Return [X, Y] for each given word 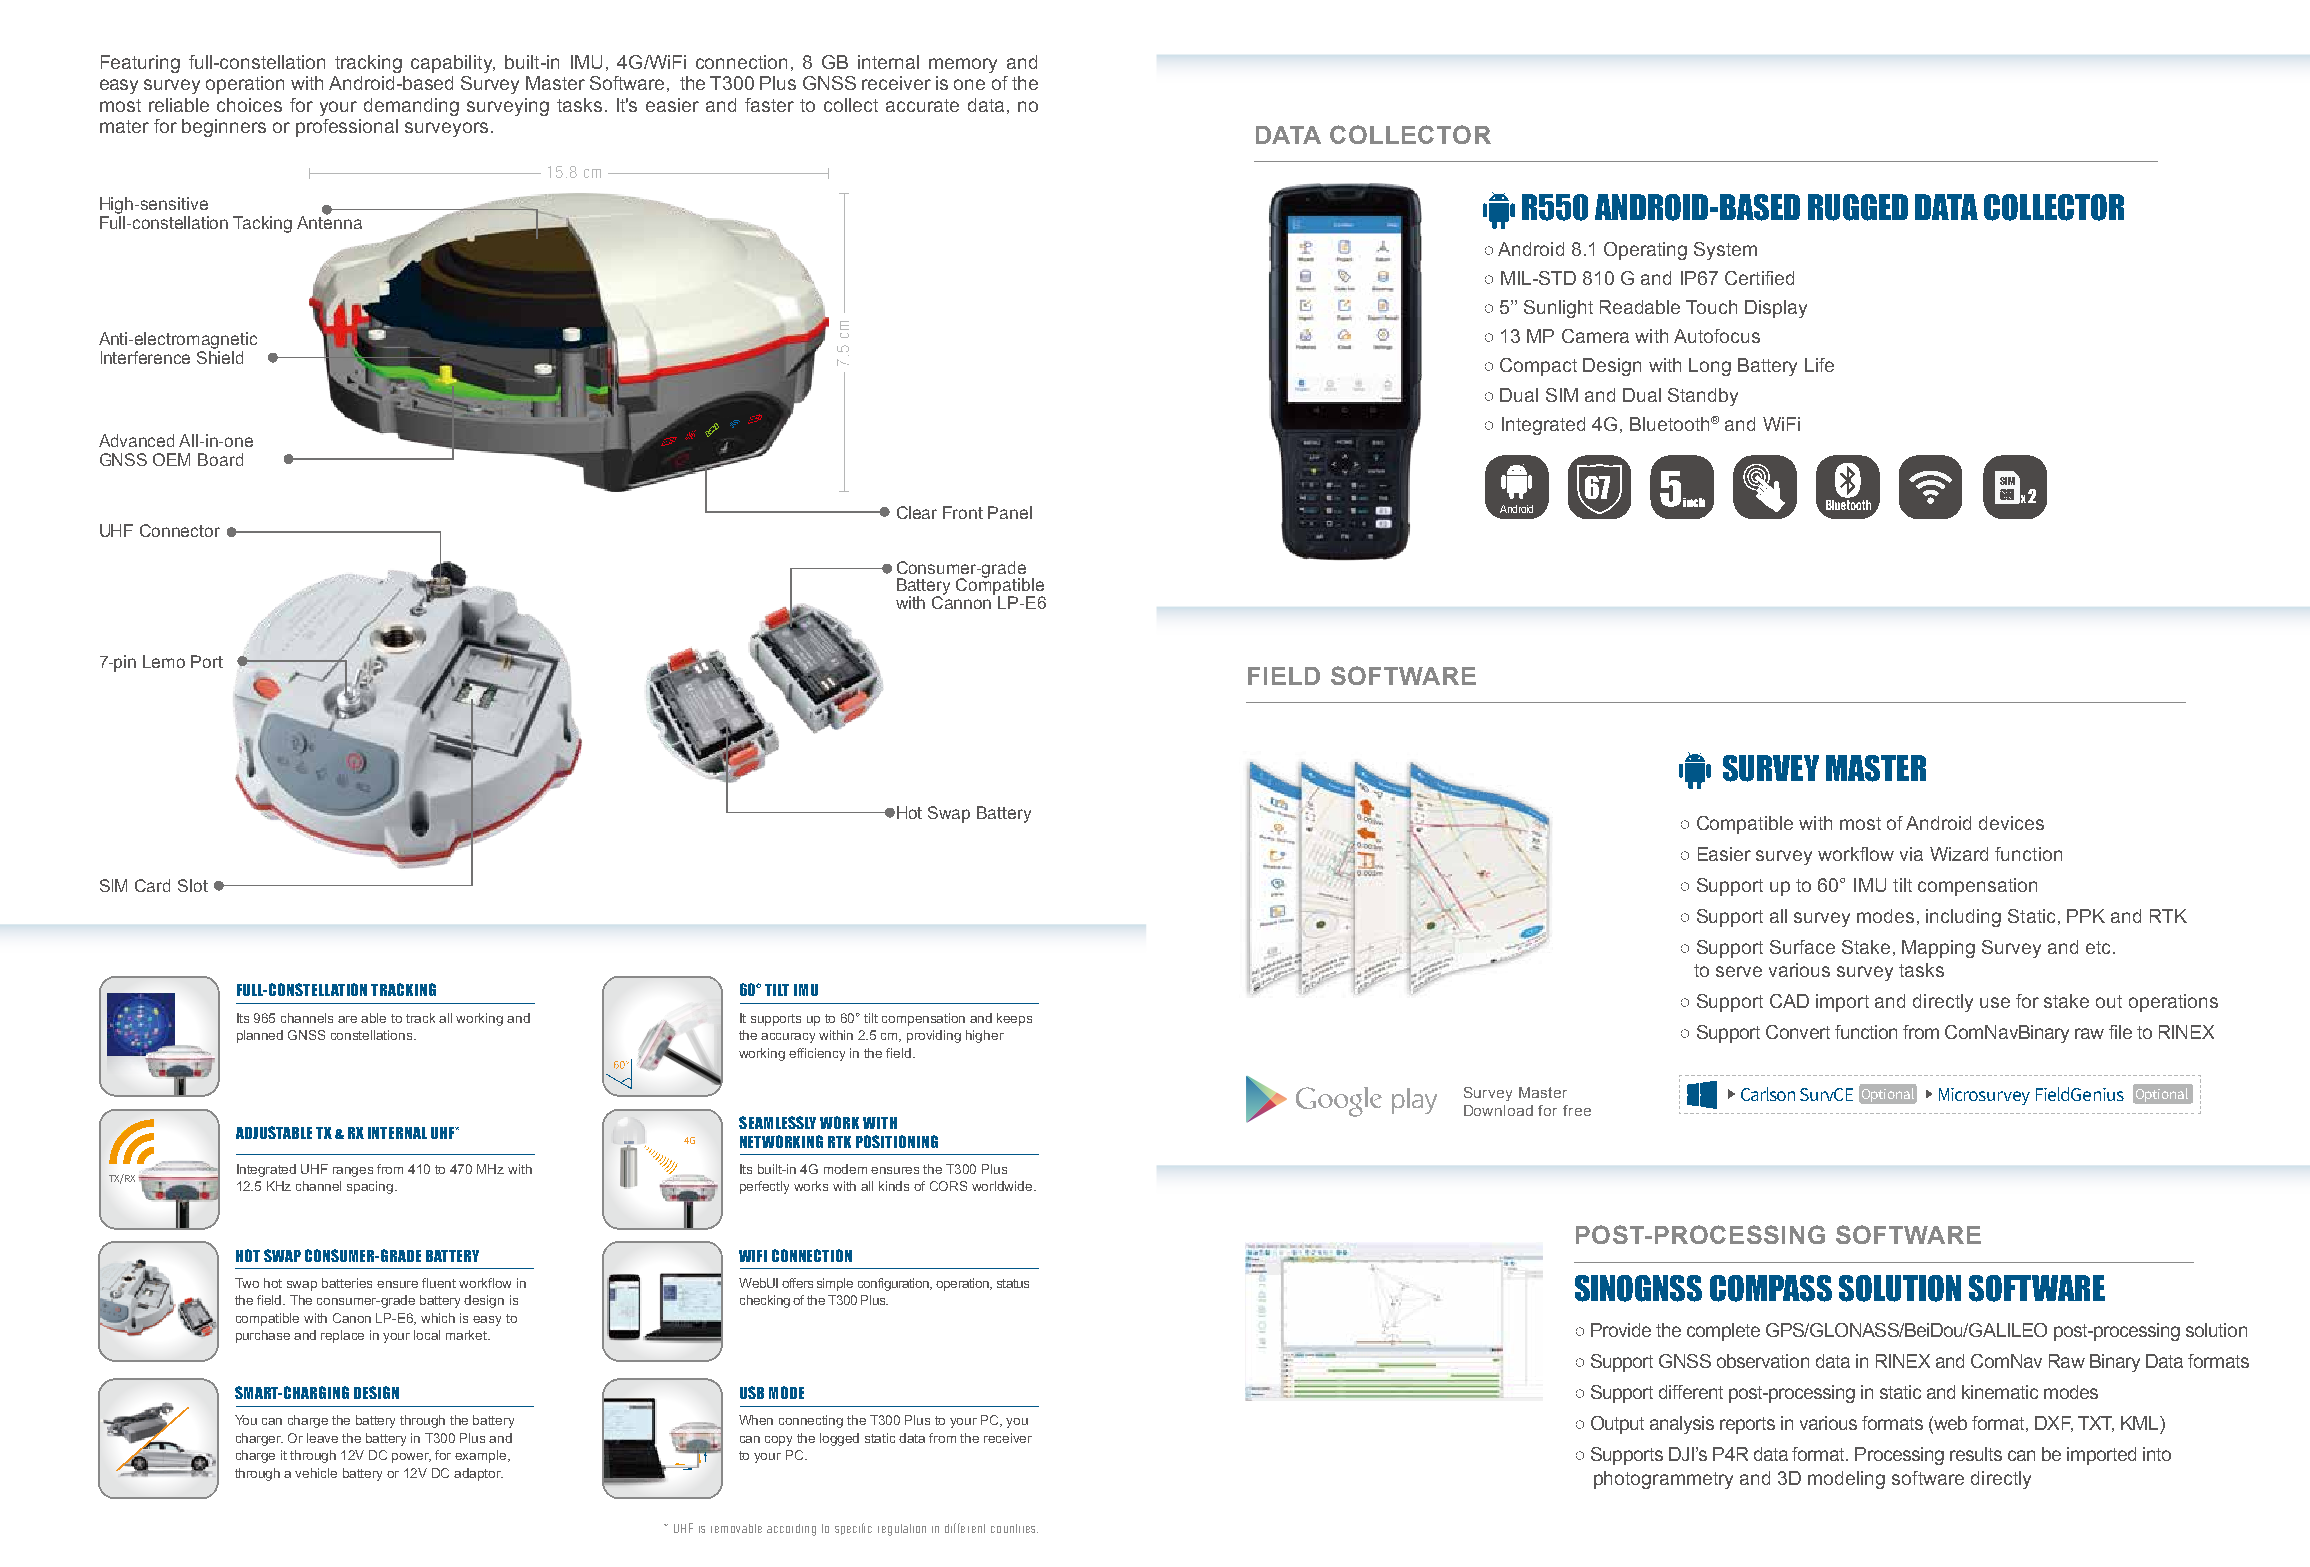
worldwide [1003, 1186]
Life [1819, 365]
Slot [193, 885]
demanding [411, 107]
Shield [220, 357]
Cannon [963, 601]
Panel [1010, 512]
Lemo [164, 661]
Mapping [1938, 949]
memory [963, 65]
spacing [371, 1187]
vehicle [316, 1473]
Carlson [1768, 1094]
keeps [1014, 1019]
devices [2011, 823]
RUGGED [1858, 207]
